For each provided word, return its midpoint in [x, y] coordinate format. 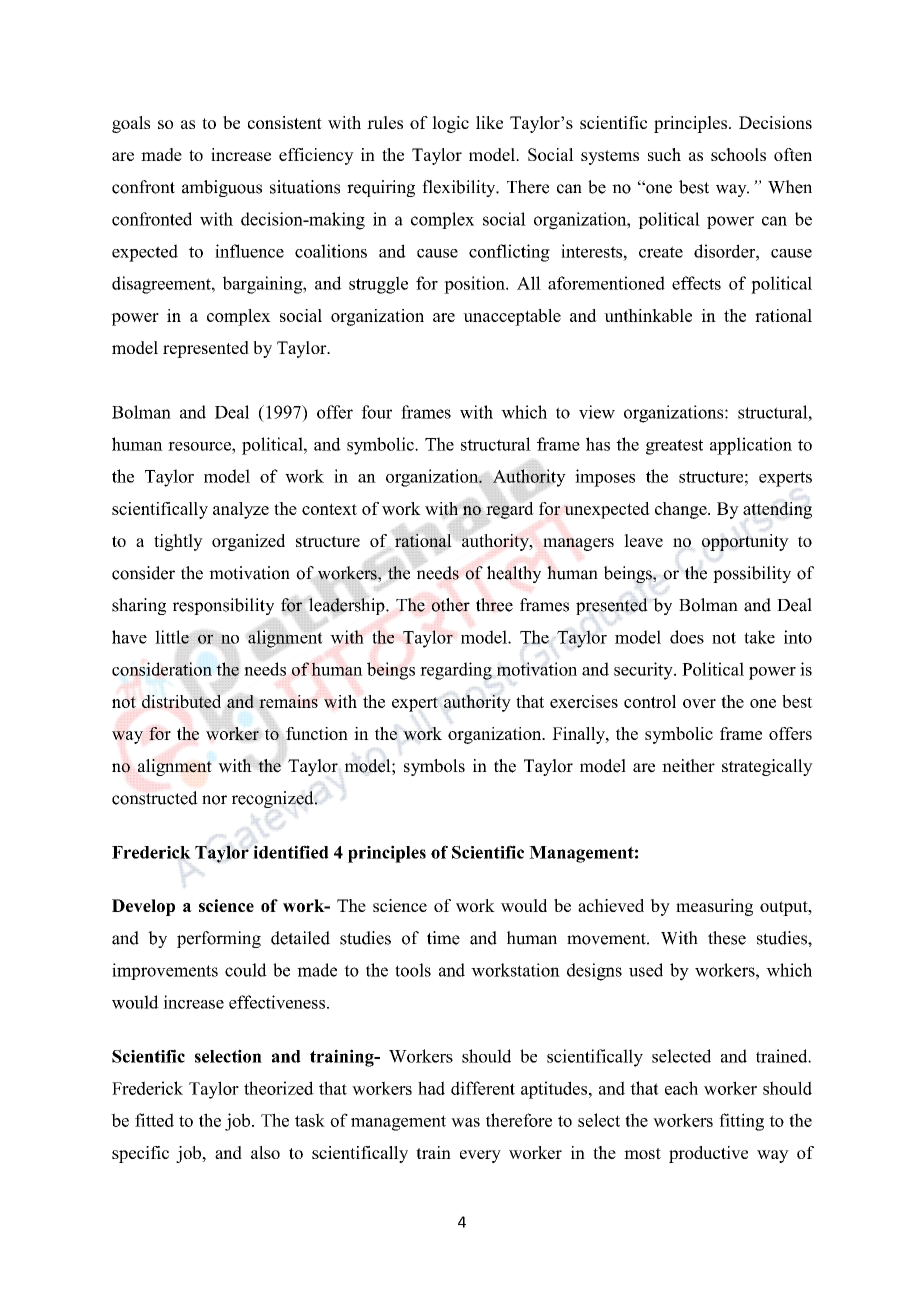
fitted [154, 1120]
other [451, 605]
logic [450, 124]
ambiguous [222, 188]
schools [738, 154]
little [173, 637]
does [687, 637]
